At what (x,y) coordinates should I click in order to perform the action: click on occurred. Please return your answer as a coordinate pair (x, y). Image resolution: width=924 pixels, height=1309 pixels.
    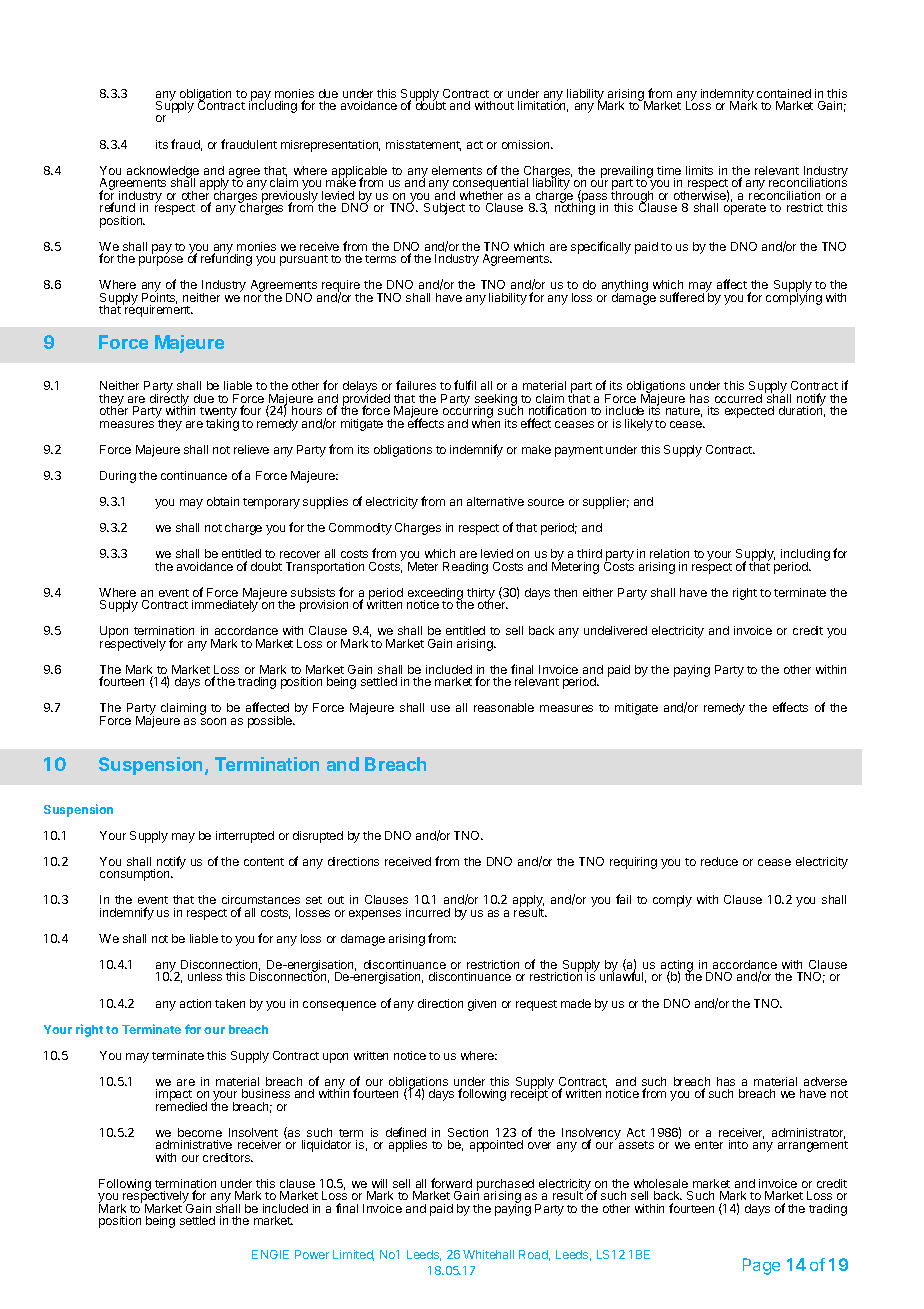
    Looking at the image, I should click on (738, 398).
